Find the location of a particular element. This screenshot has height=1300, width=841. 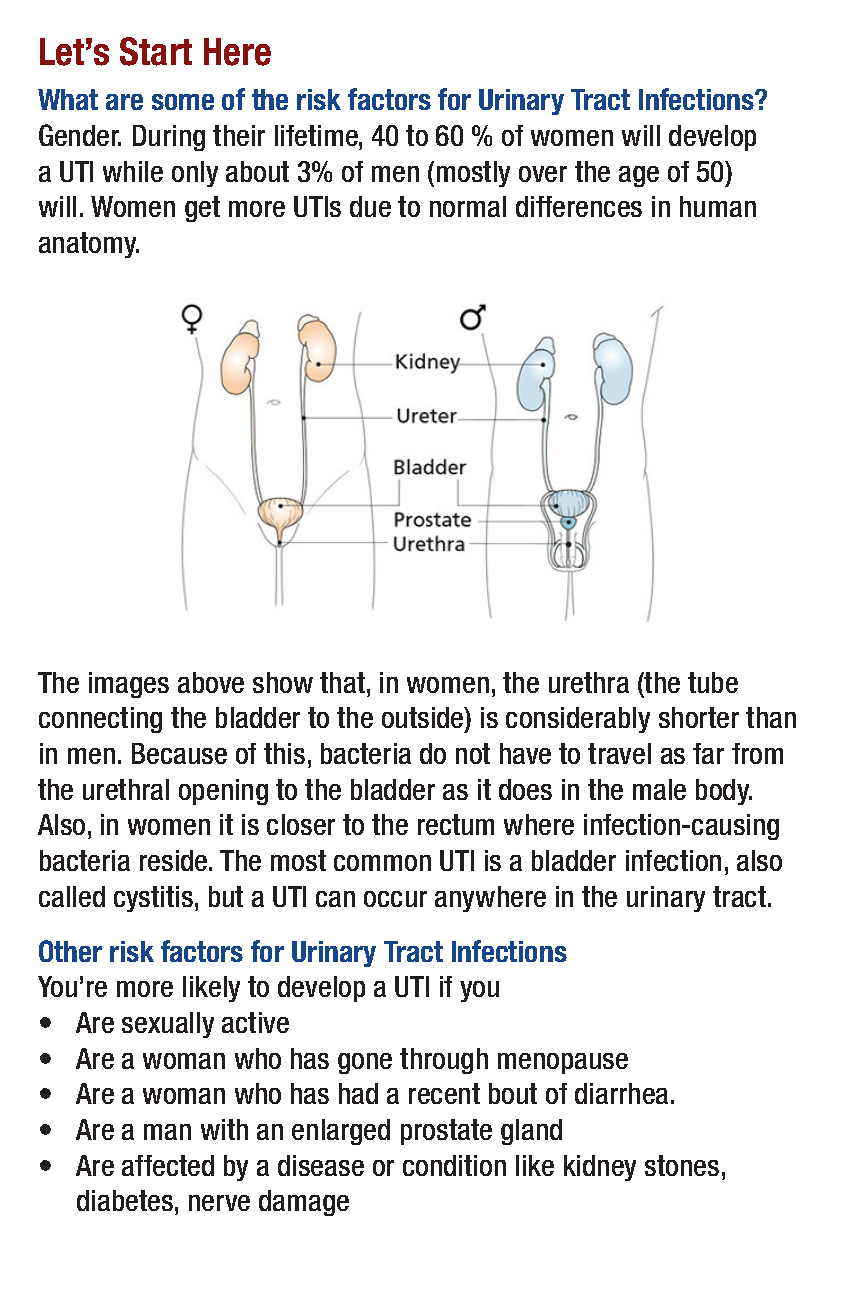

condition is located at coordinates (454, 1165).
